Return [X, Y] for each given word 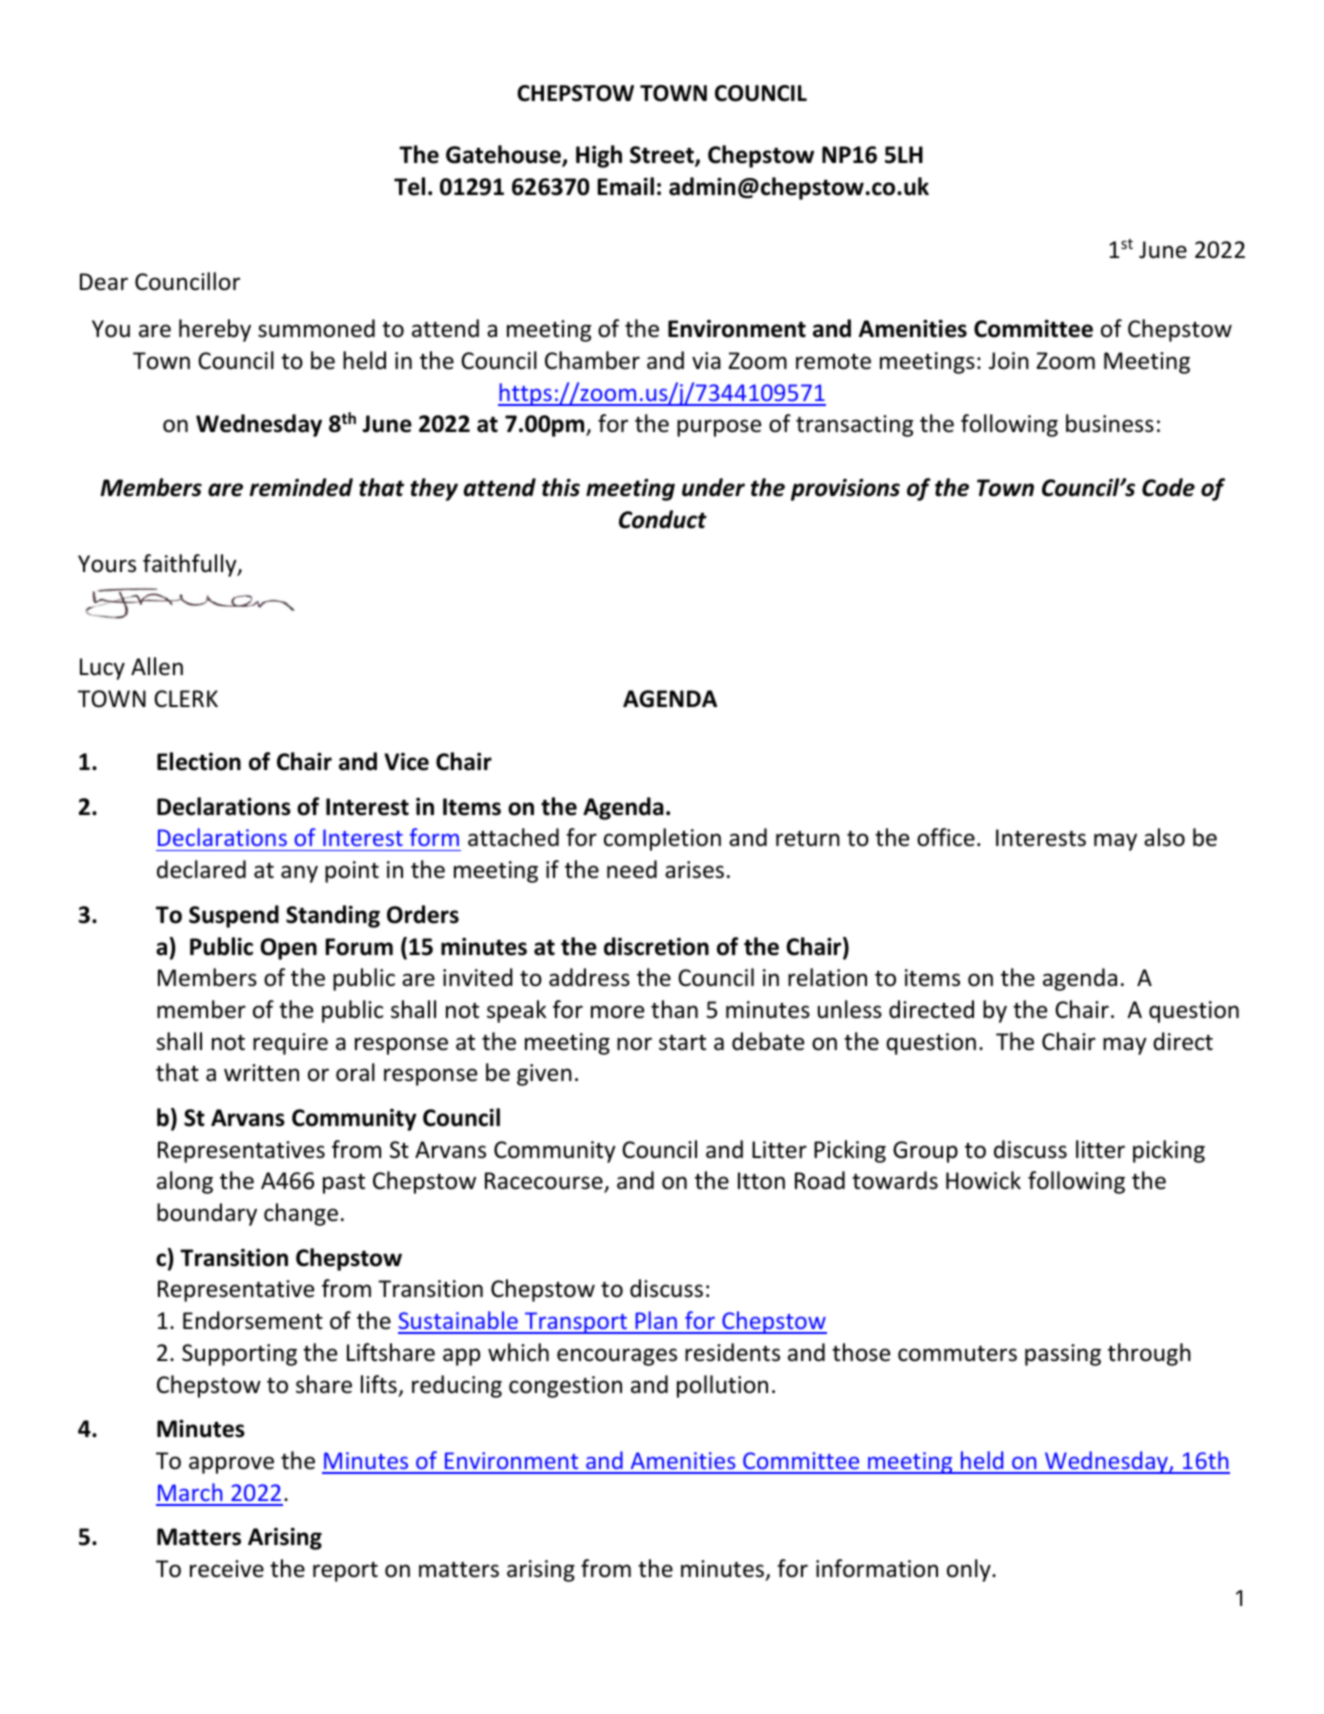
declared [201, 869]
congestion [565, 1387]
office [946, 837]
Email [625, 186]
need [632, 869]
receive [227, 1569]
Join [1009, 361]
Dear [104, 282]
